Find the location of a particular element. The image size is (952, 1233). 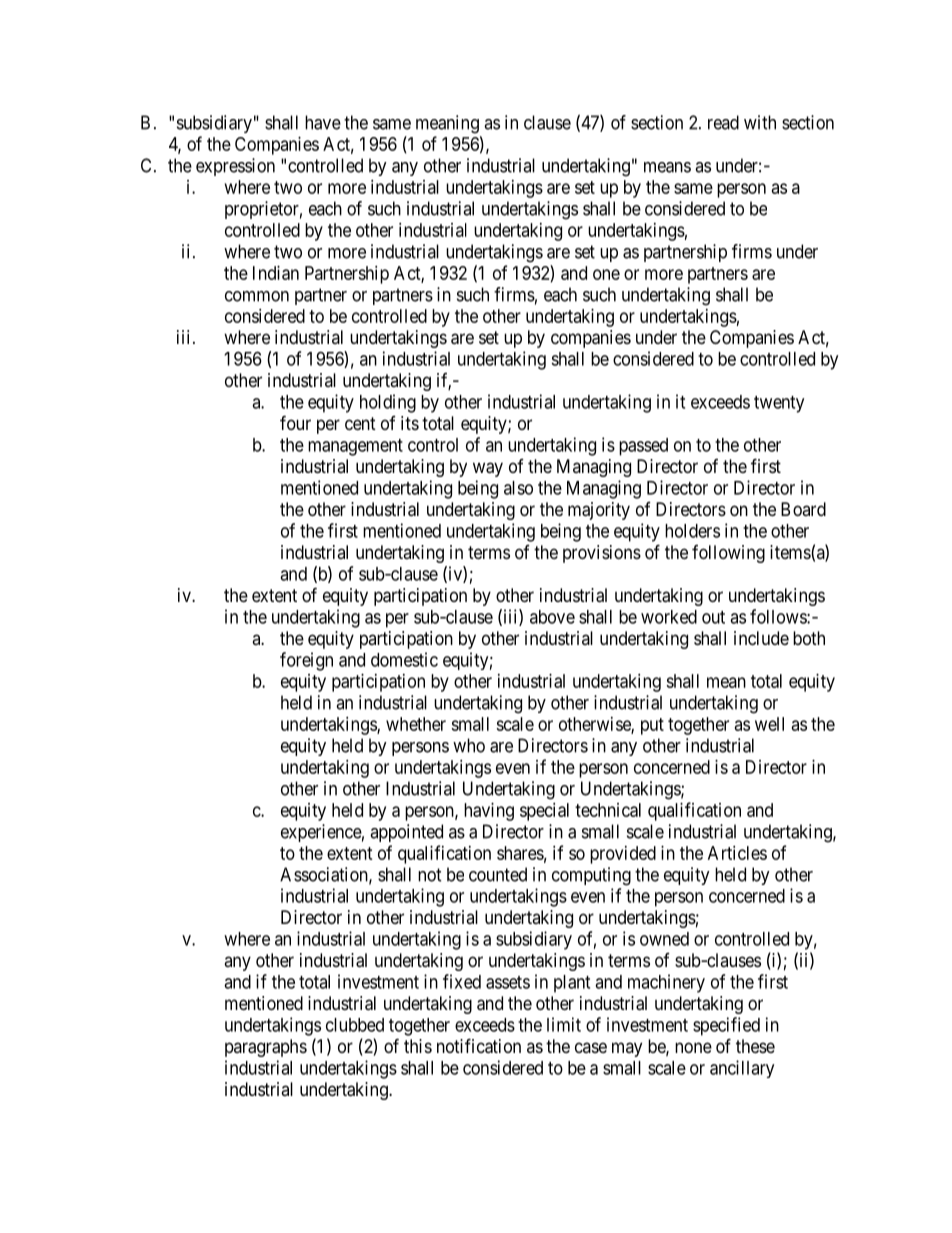

read is located at coordinates (723, 122).
